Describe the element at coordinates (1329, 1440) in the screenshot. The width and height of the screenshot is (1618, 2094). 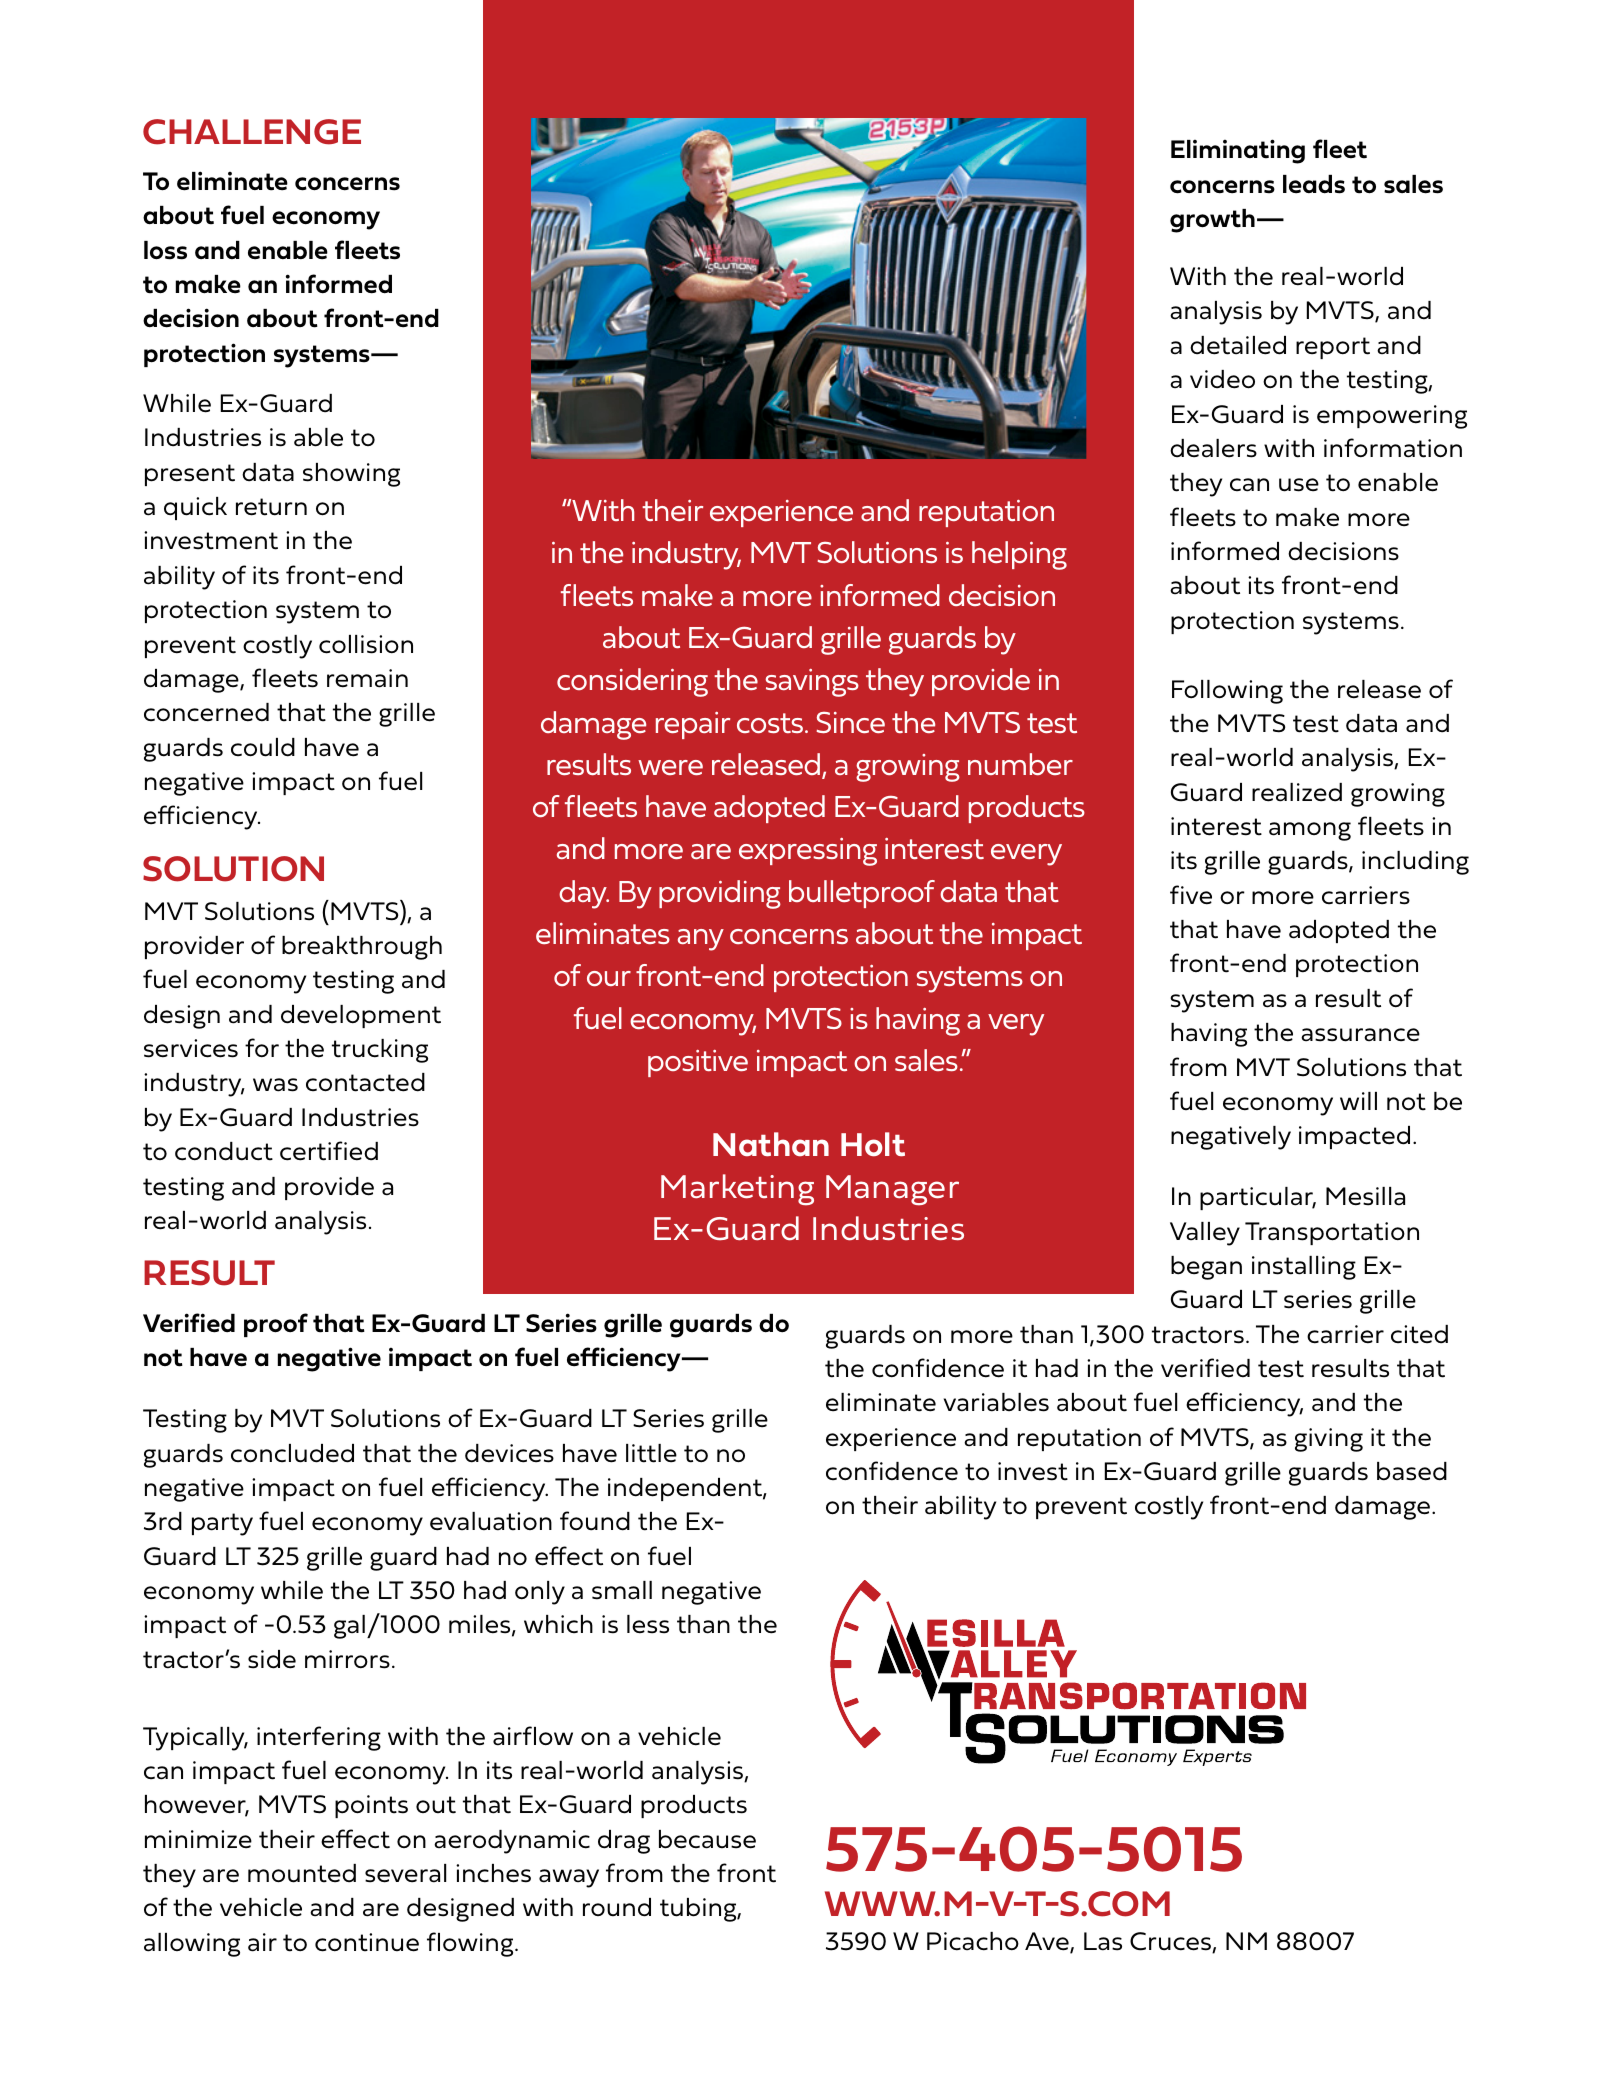
I see `giving` at that location.
